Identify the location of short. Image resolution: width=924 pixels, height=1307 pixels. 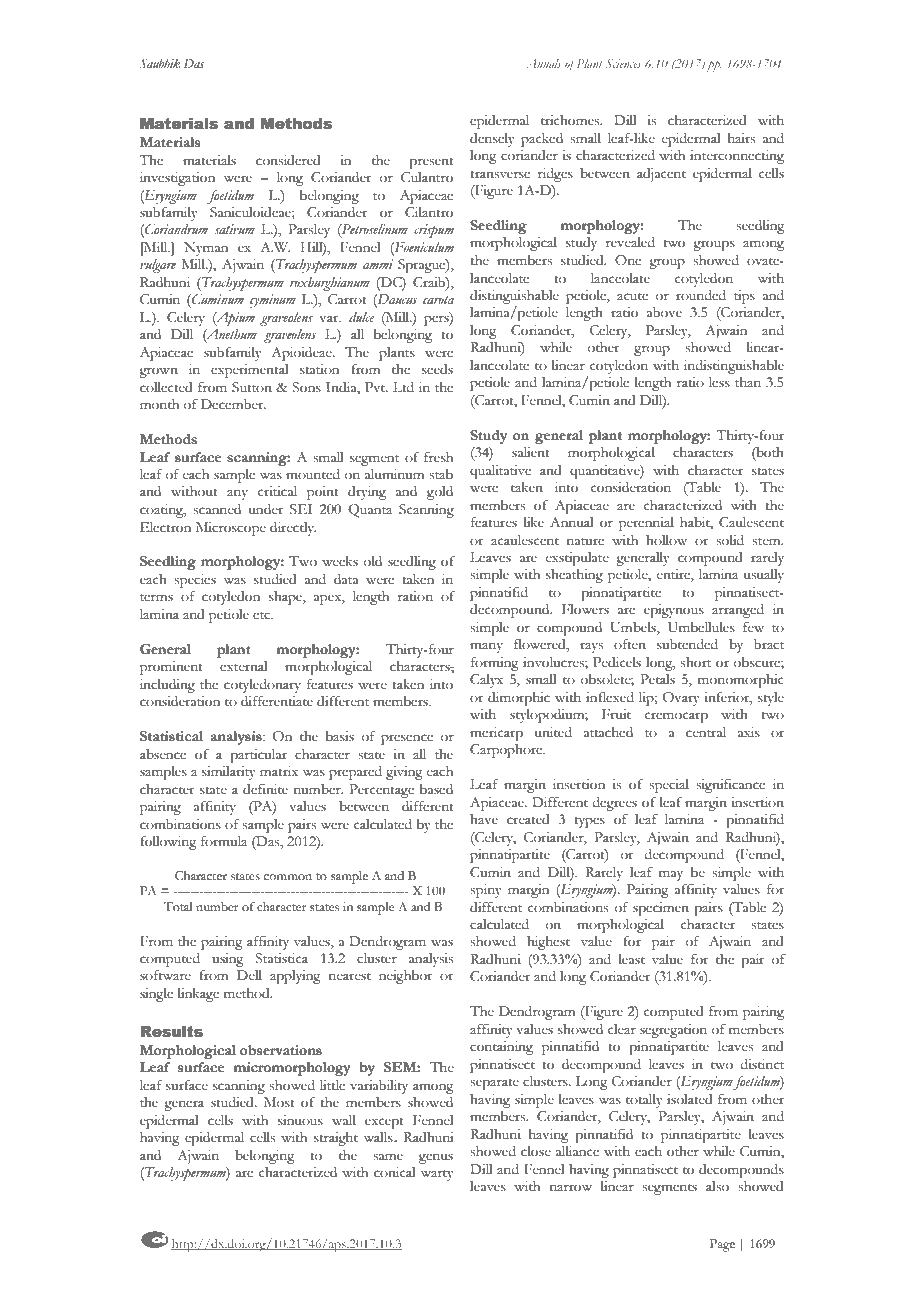
(695, 662).
